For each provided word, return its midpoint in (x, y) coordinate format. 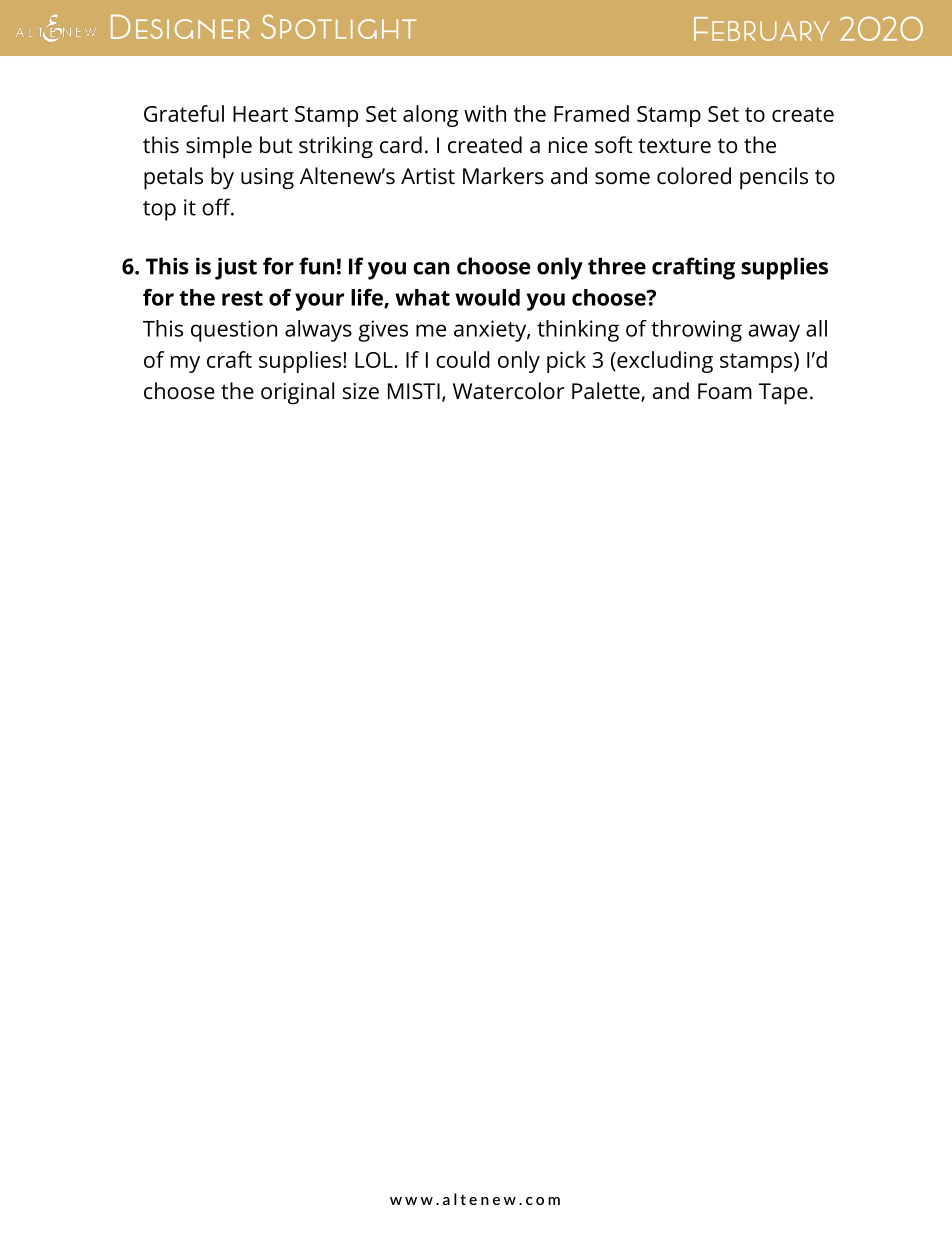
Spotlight (339, 27)
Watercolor (509, 391)
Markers (503, 176)
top (159, 211)
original (297, 393)
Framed (591, 113)
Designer (180, 26)
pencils (774, 178)
